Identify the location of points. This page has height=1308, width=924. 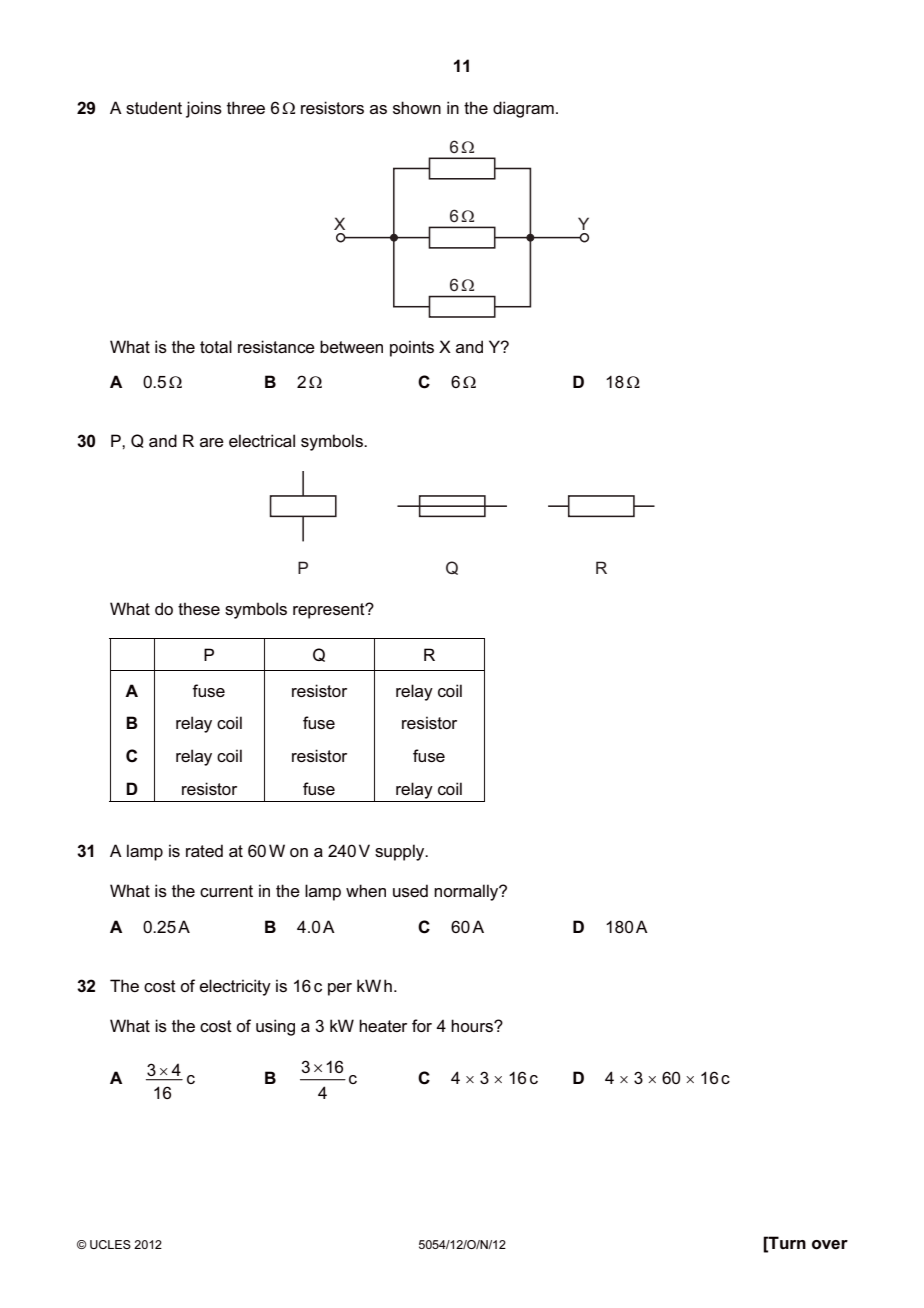
(412, 348).
